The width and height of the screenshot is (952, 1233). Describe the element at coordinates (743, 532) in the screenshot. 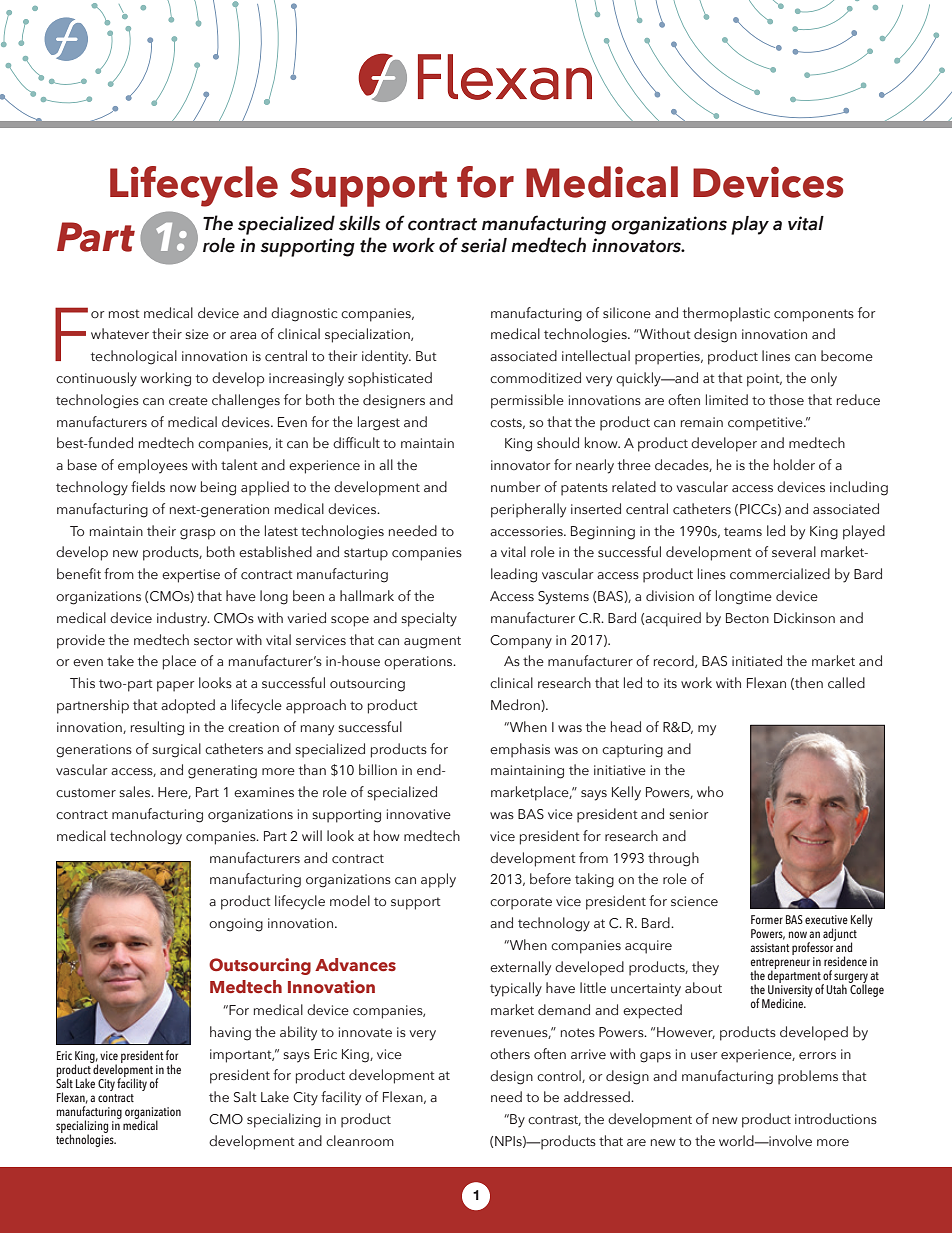

I see `teams` at that location.
